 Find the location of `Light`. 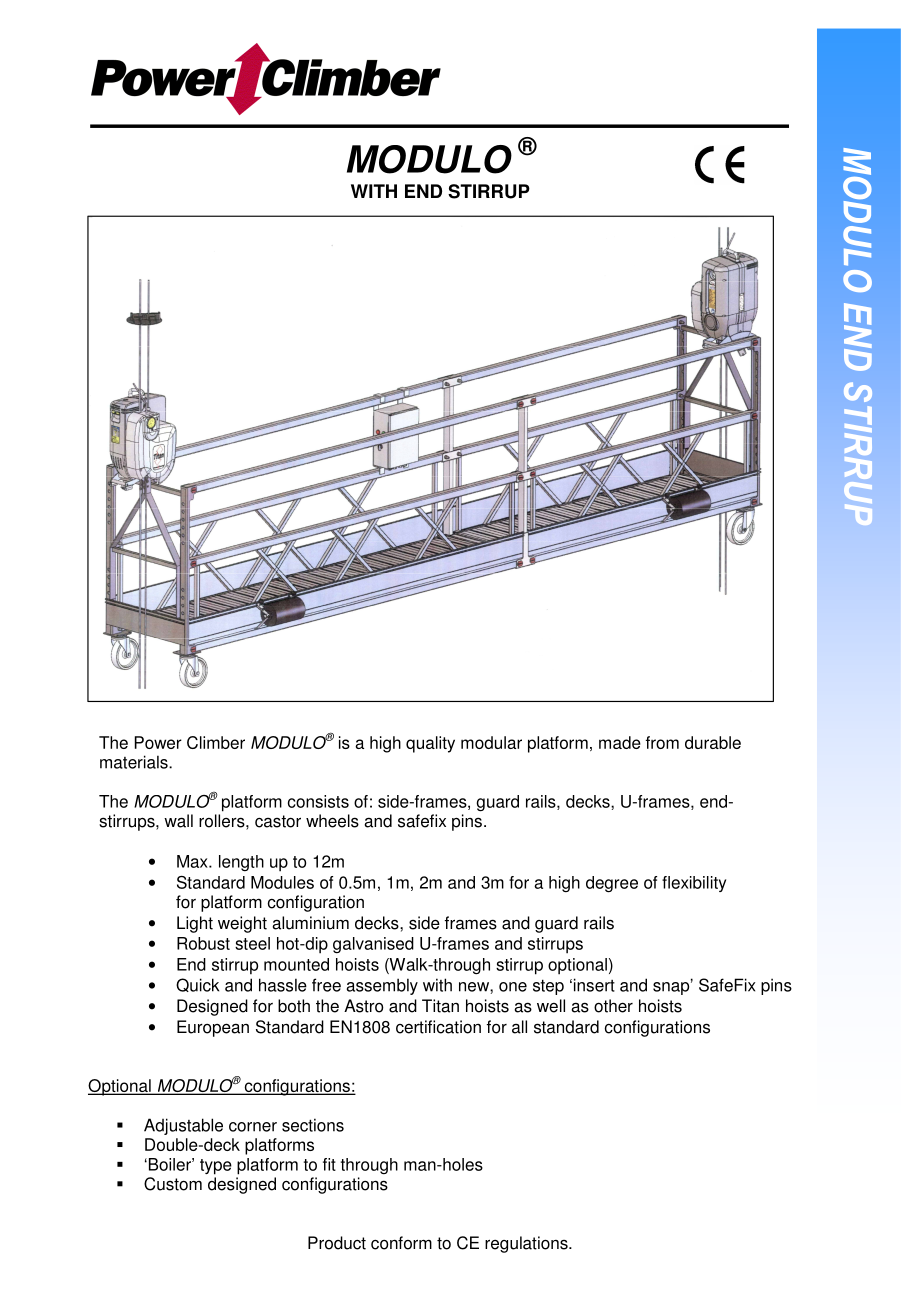

Light is located at coordinates (195, 924).
